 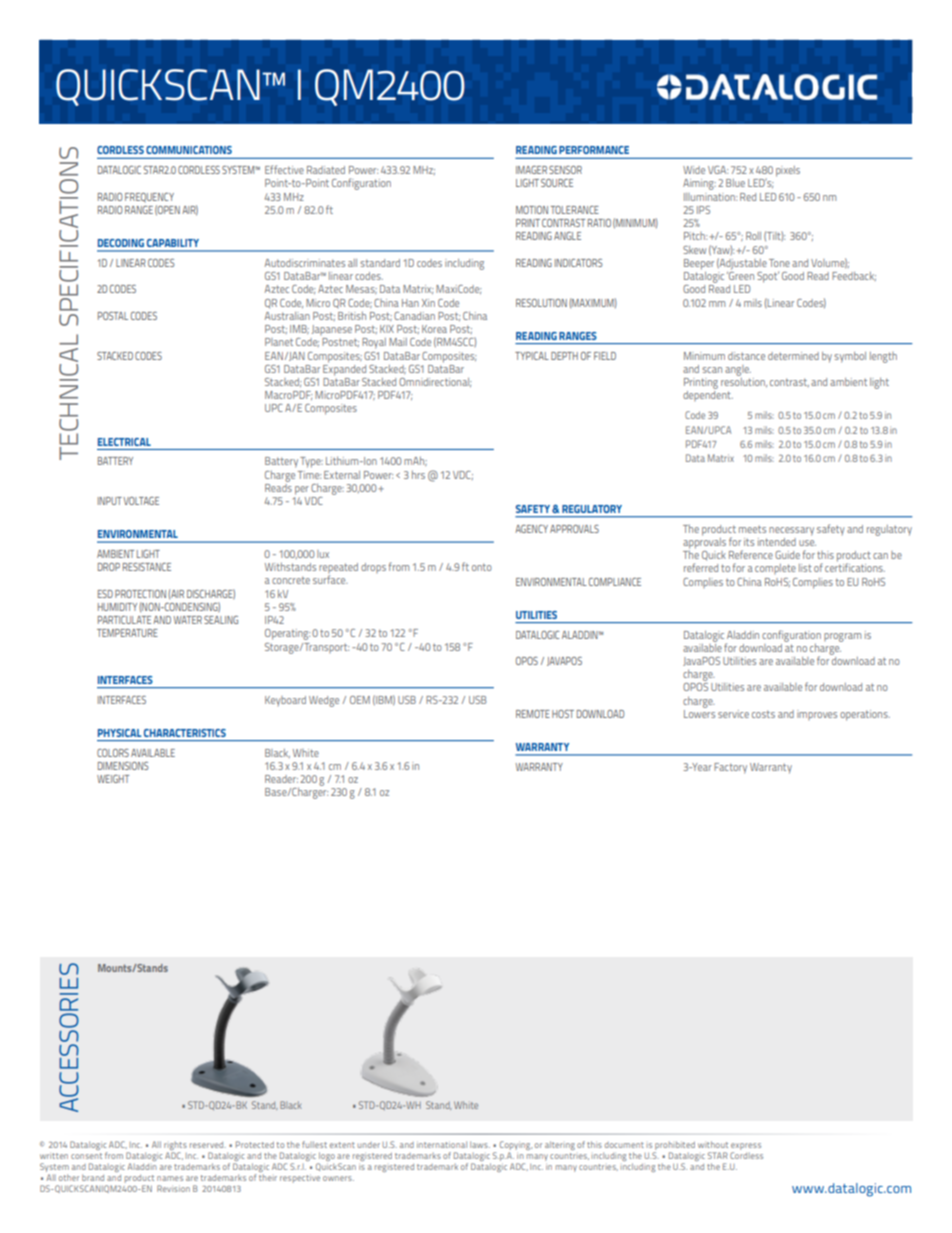 I want to click on laws, so click(x=480, y=1144).
